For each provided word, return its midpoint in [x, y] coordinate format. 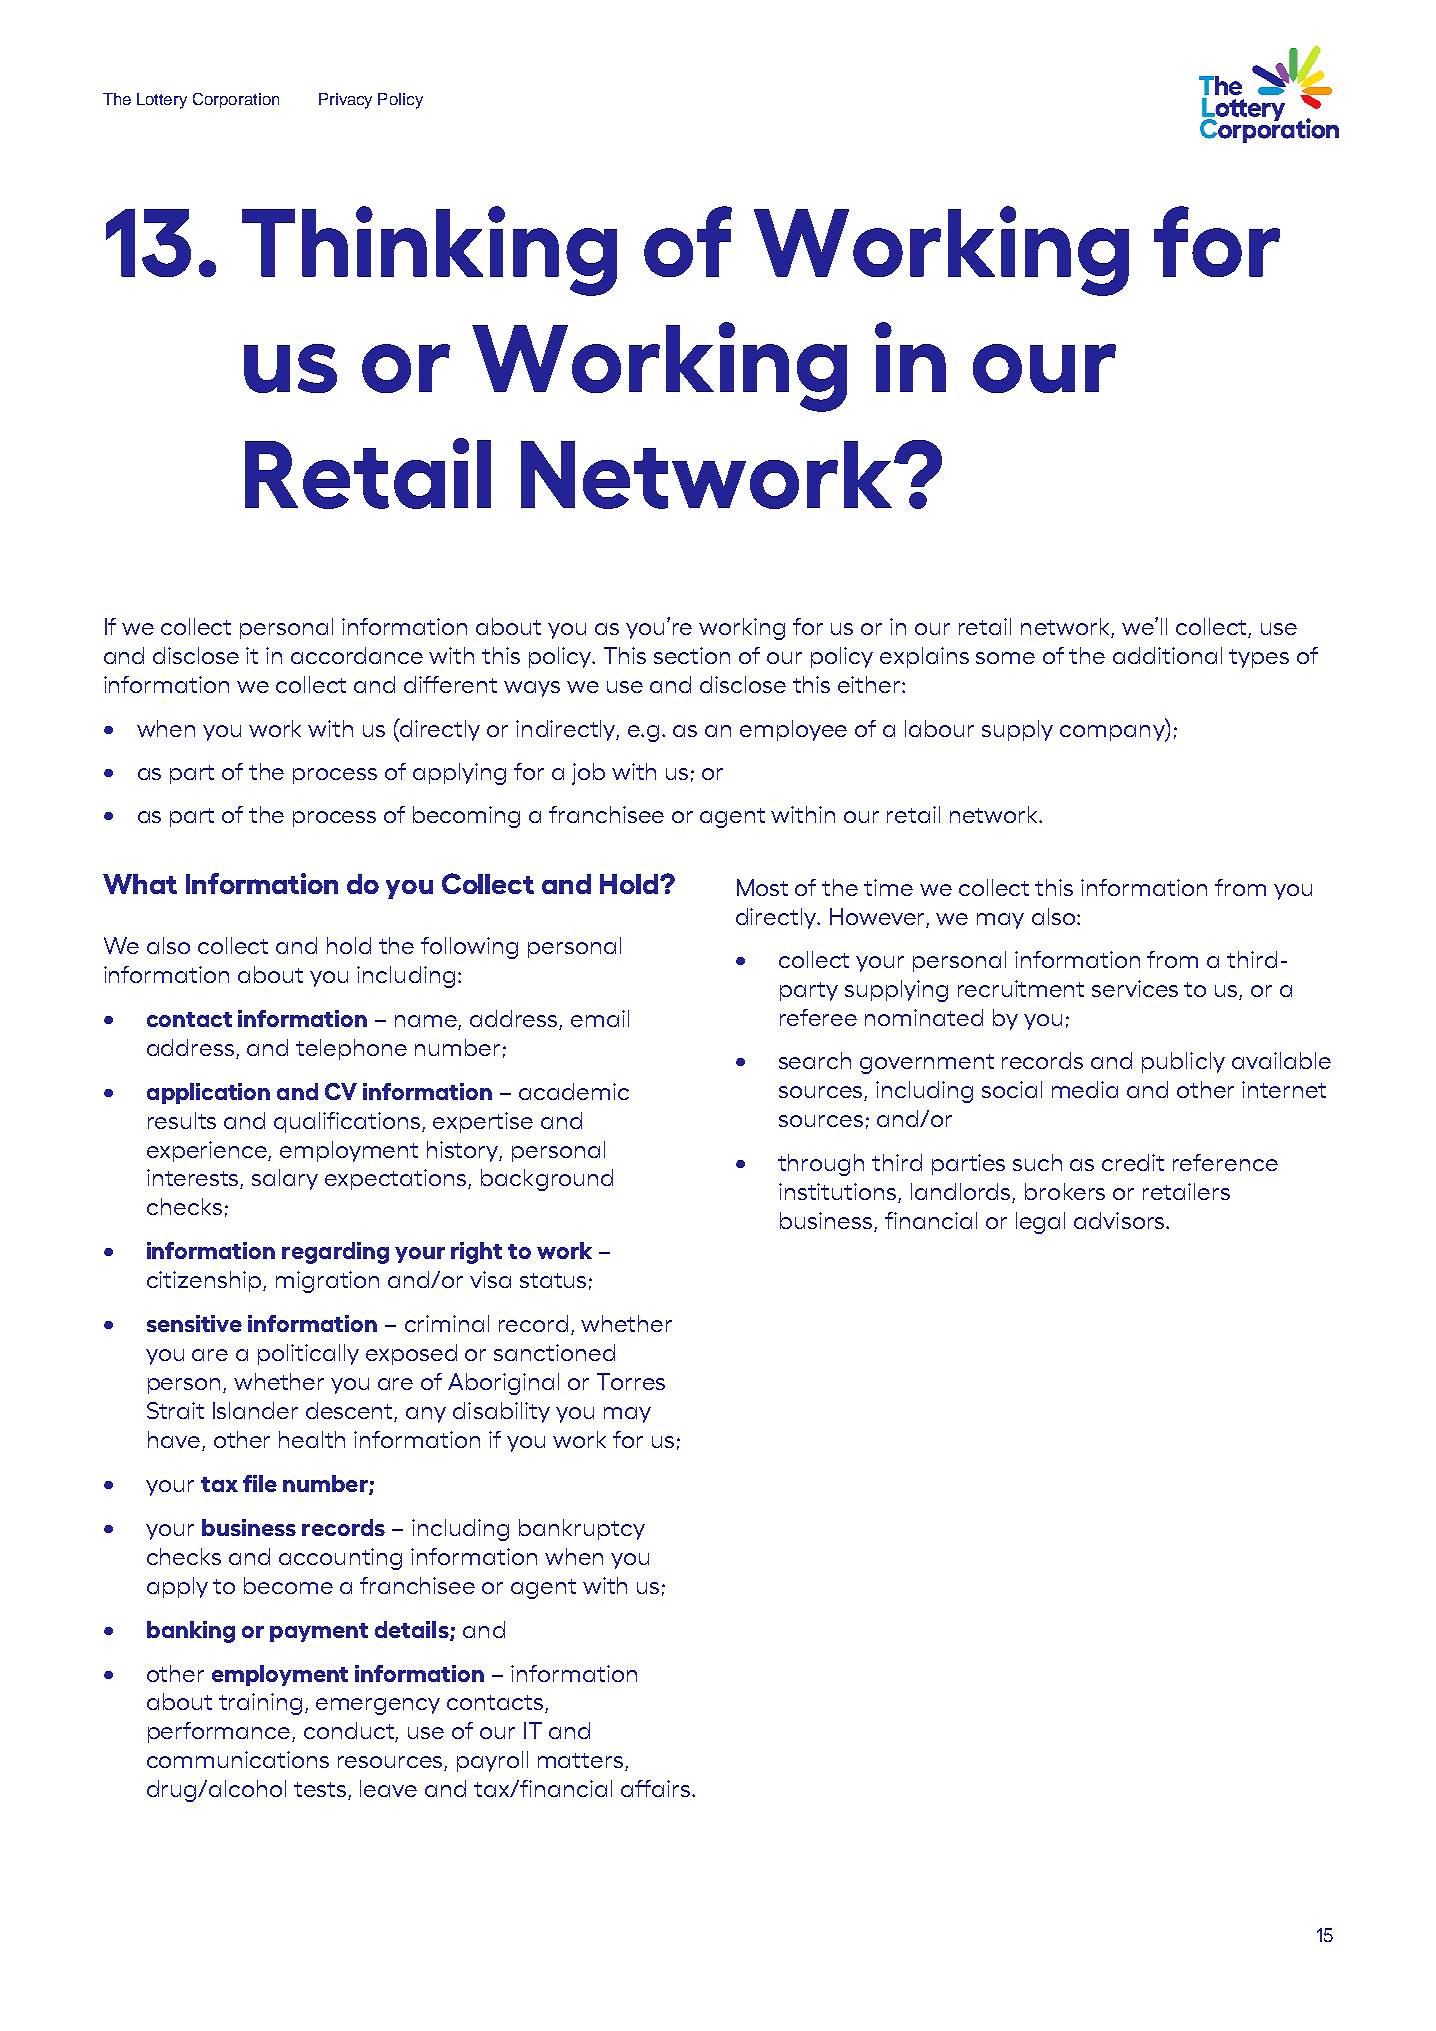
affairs [657, 1788]
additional [1167, 655]
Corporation [236, 100]
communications [238, 1759]
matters [580, 1760]
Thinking [429, 251]
